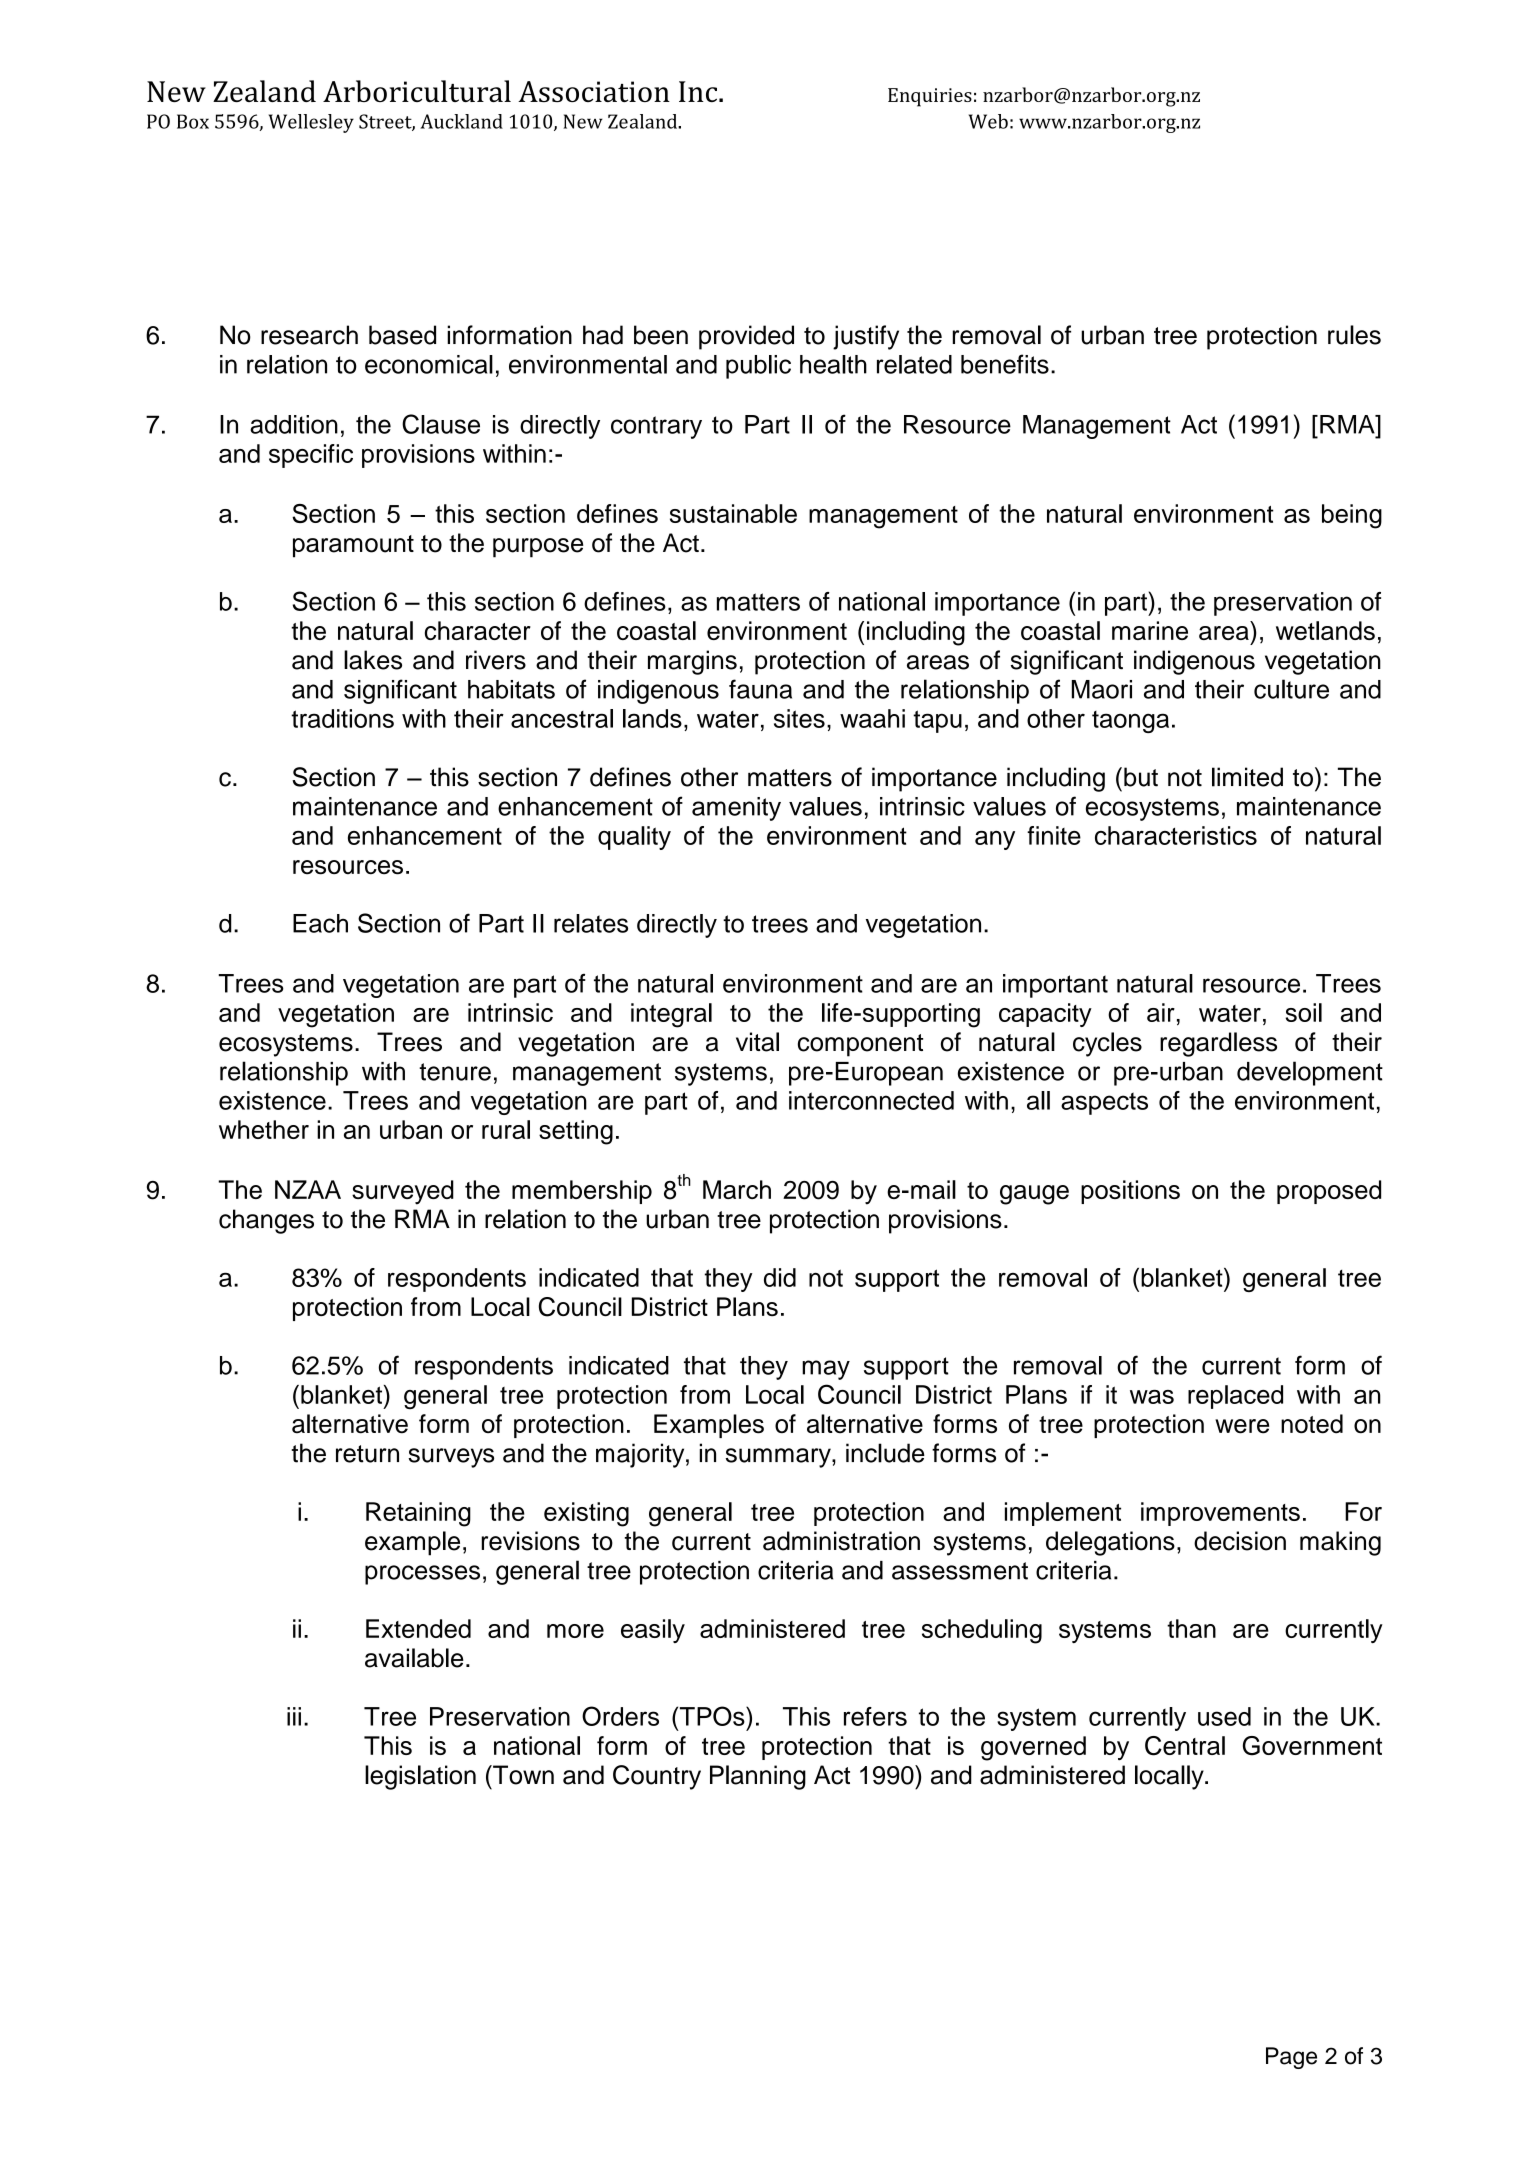  I want to click on replaced, so click(1235, 1397).
